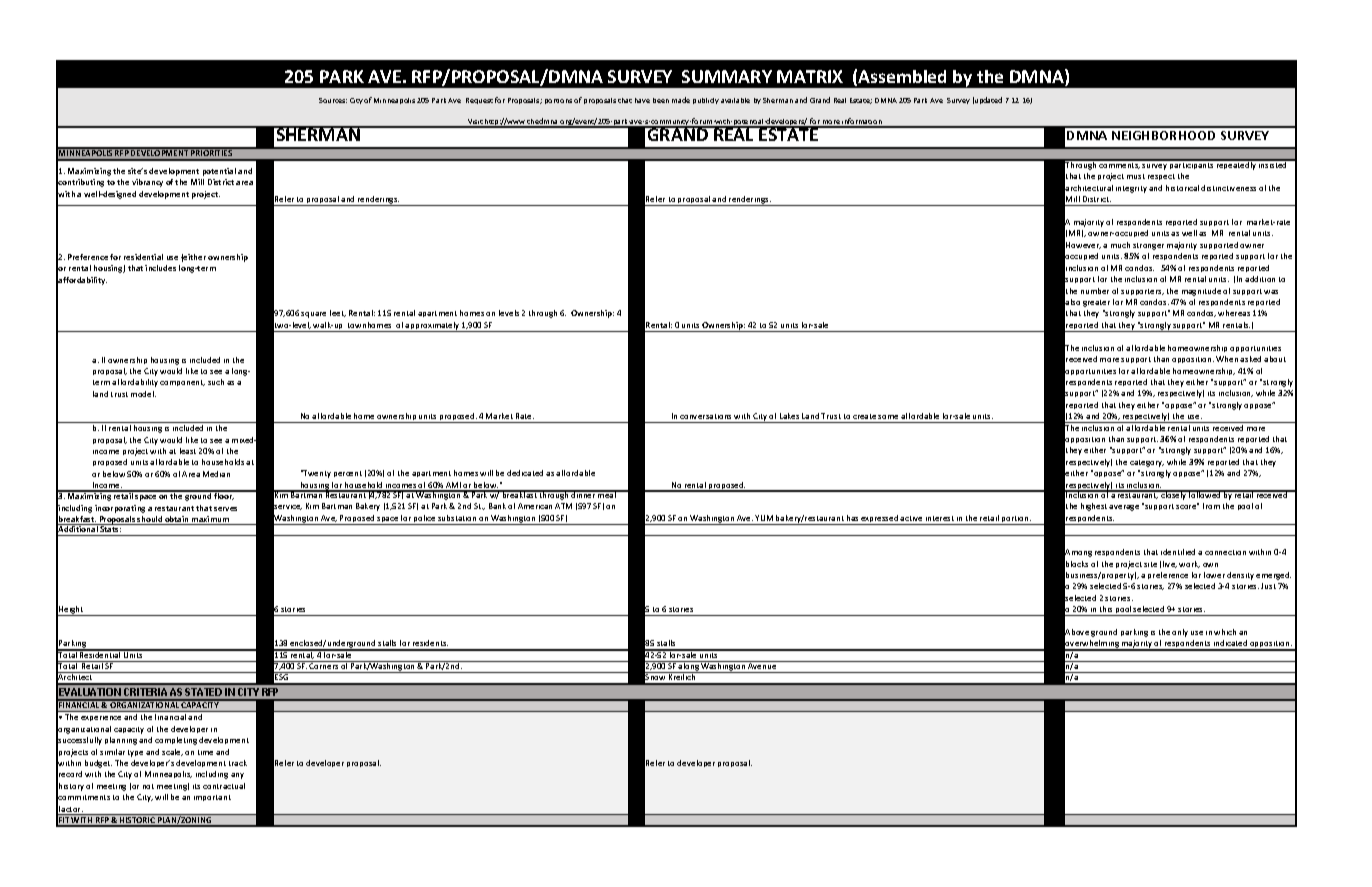  Describe the element at coordinates (338, 313) in the screenshot. I see `feet` at that location.
